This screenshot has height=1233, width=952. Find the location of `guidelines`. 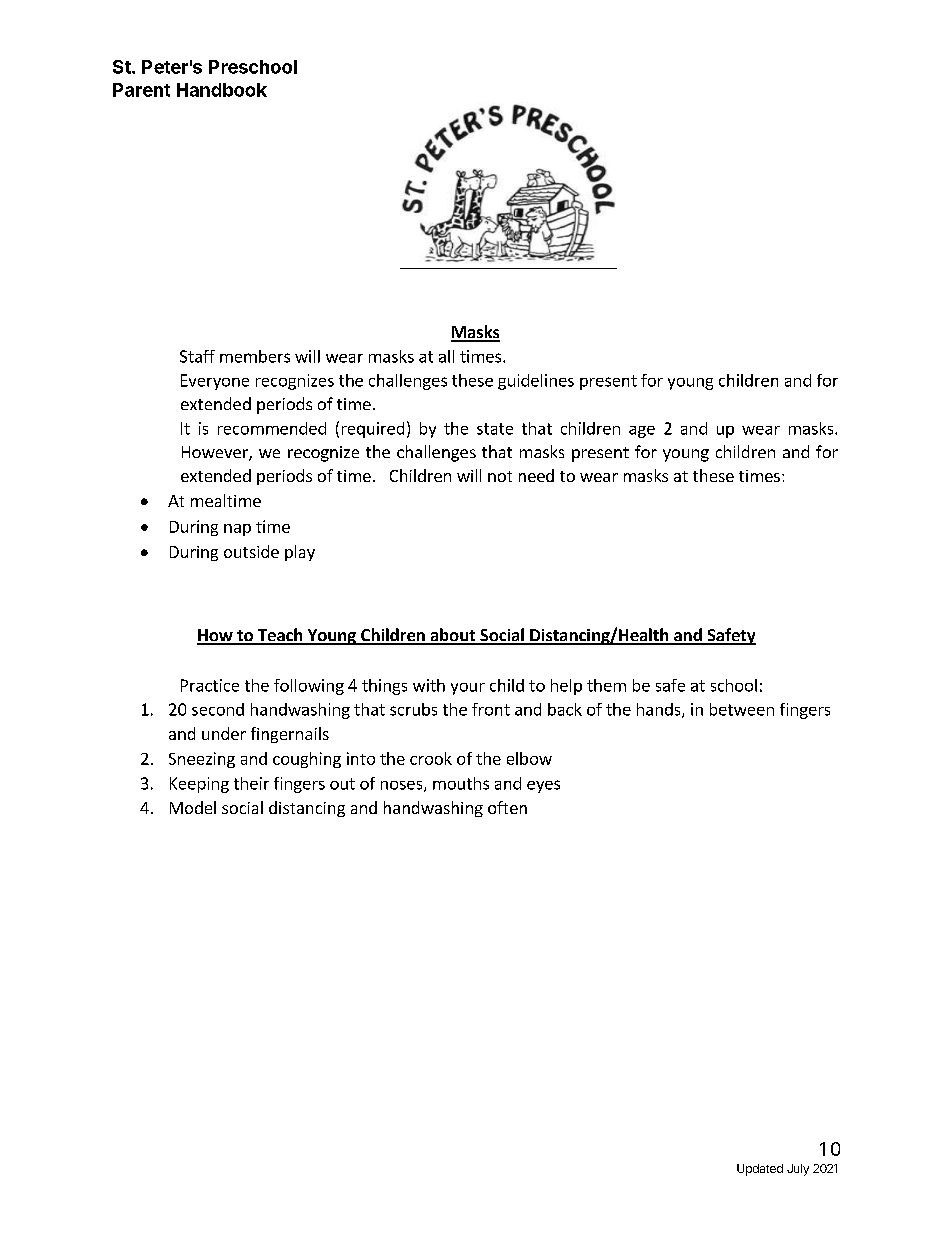

guidelines is located at coordinates (536, 382).
